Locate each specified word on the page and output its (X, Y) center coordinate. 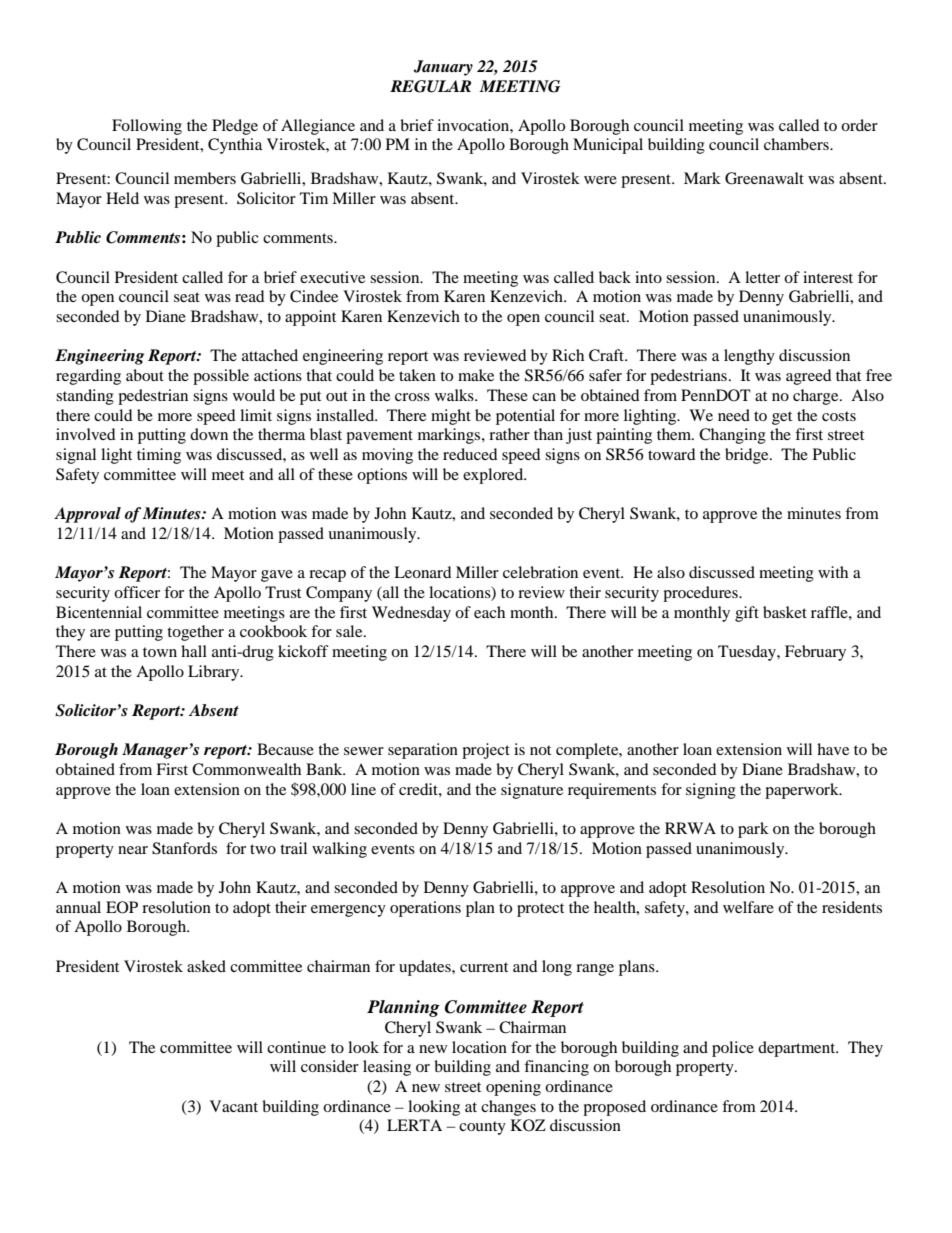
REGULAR (430, 86)
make (476, 375)
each (489, 612)
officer (137, 592)
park (753, 830)
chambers (797, 144)
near (133, 850)
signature (532, 791)
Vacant (234, 1106)
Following (147, 127)
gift (747, 614)
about (145, 375)
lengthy (749, 357)
